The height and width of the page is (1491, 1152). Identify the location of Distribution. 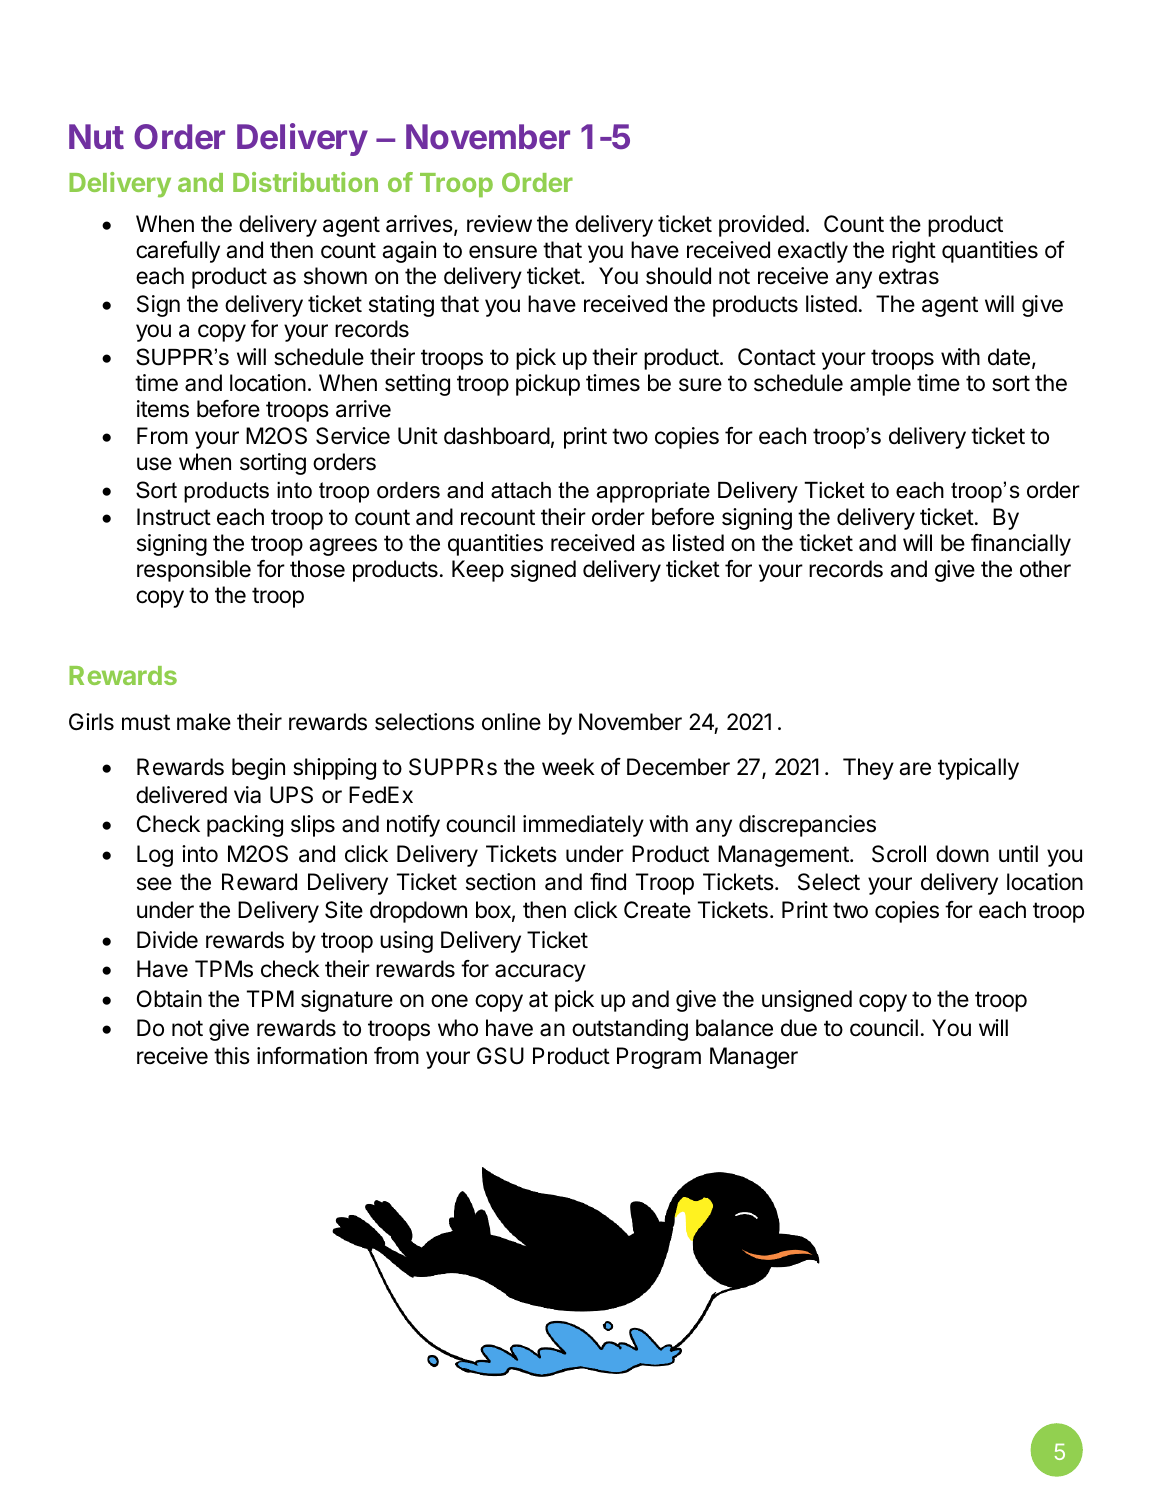
(305, 182).
